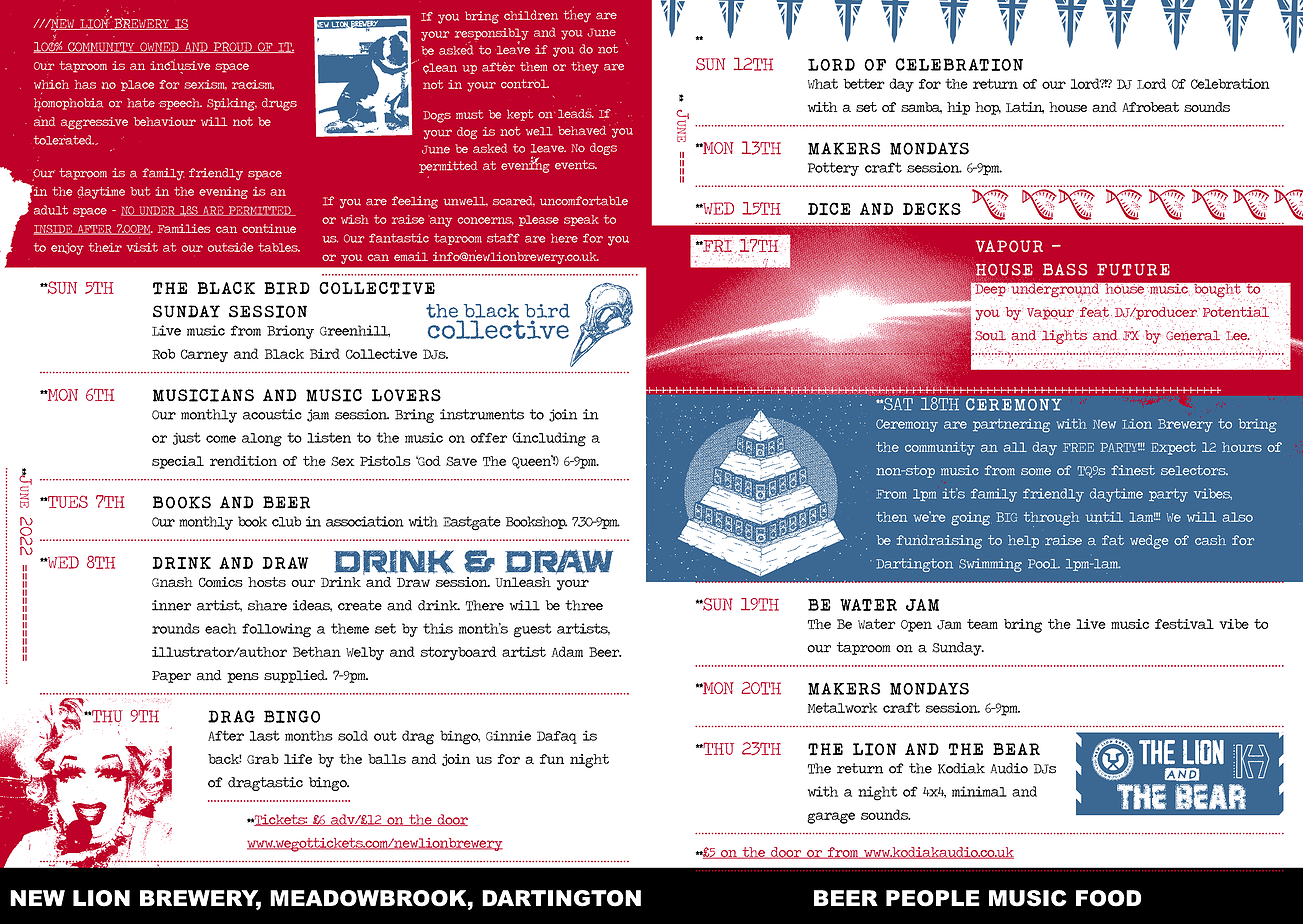 This screenshot has height=924, width=1303. Describe the element at coordinates (187, 438) in the screenshot. I see `just` at that location.
